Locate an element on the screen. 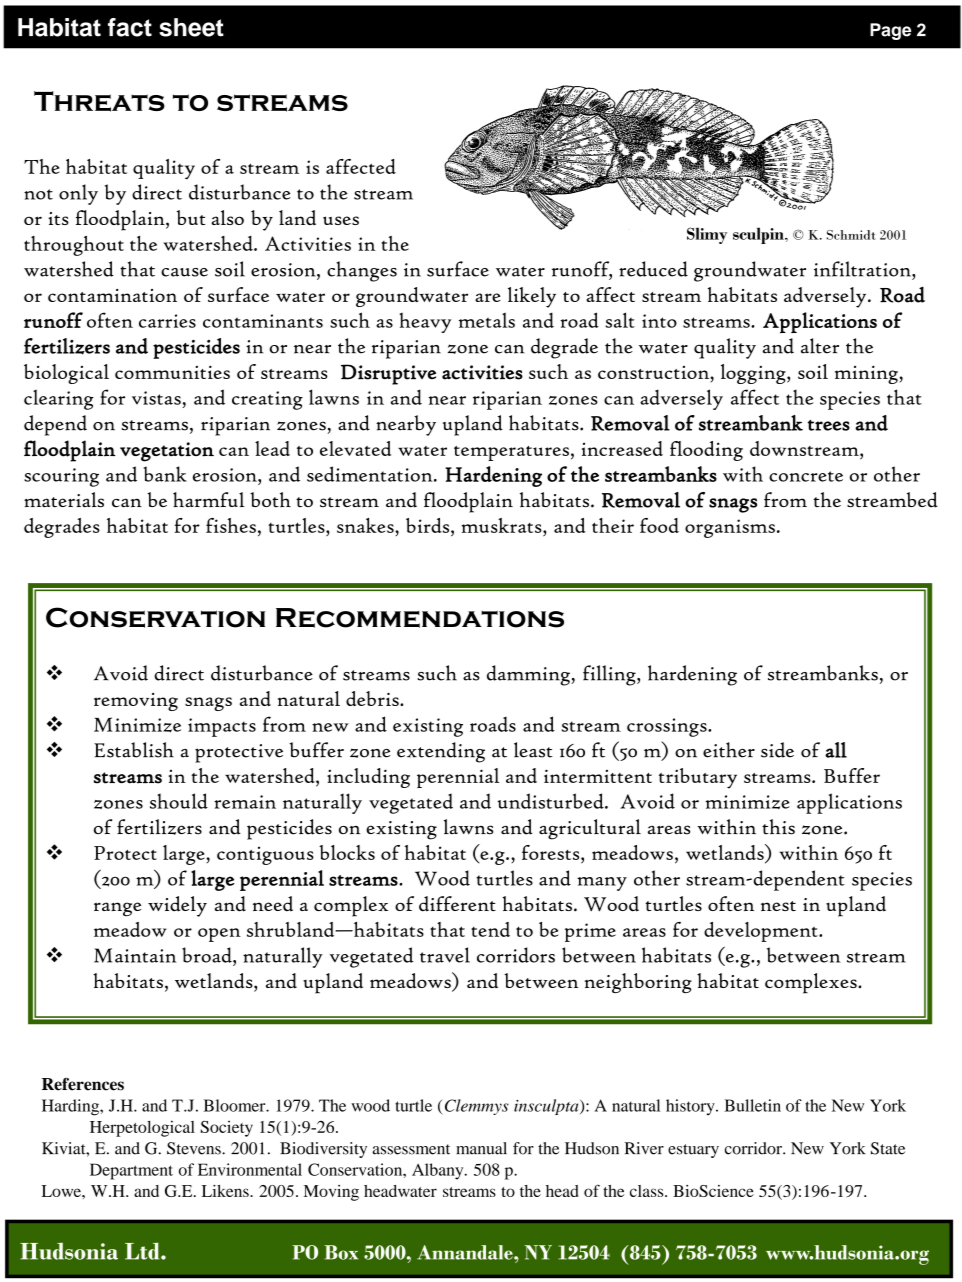 This screenshot has height=1282, width=962. metals is located at coordinates (487, 320).
